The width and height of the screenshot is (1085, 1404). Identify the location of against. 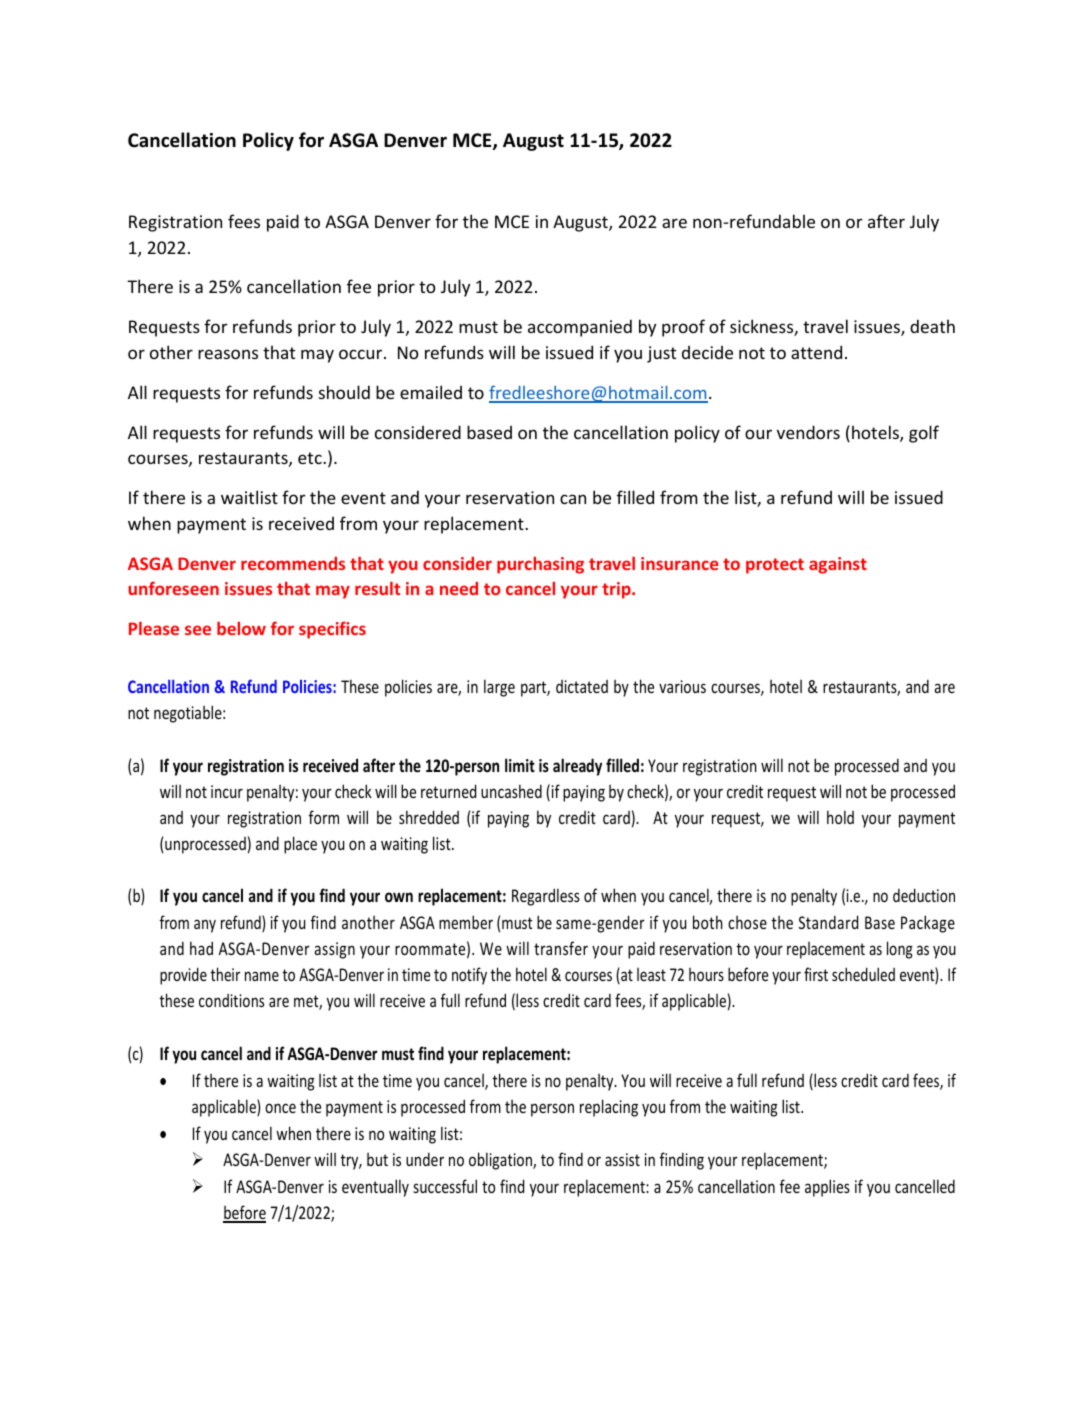
(838, 565).
